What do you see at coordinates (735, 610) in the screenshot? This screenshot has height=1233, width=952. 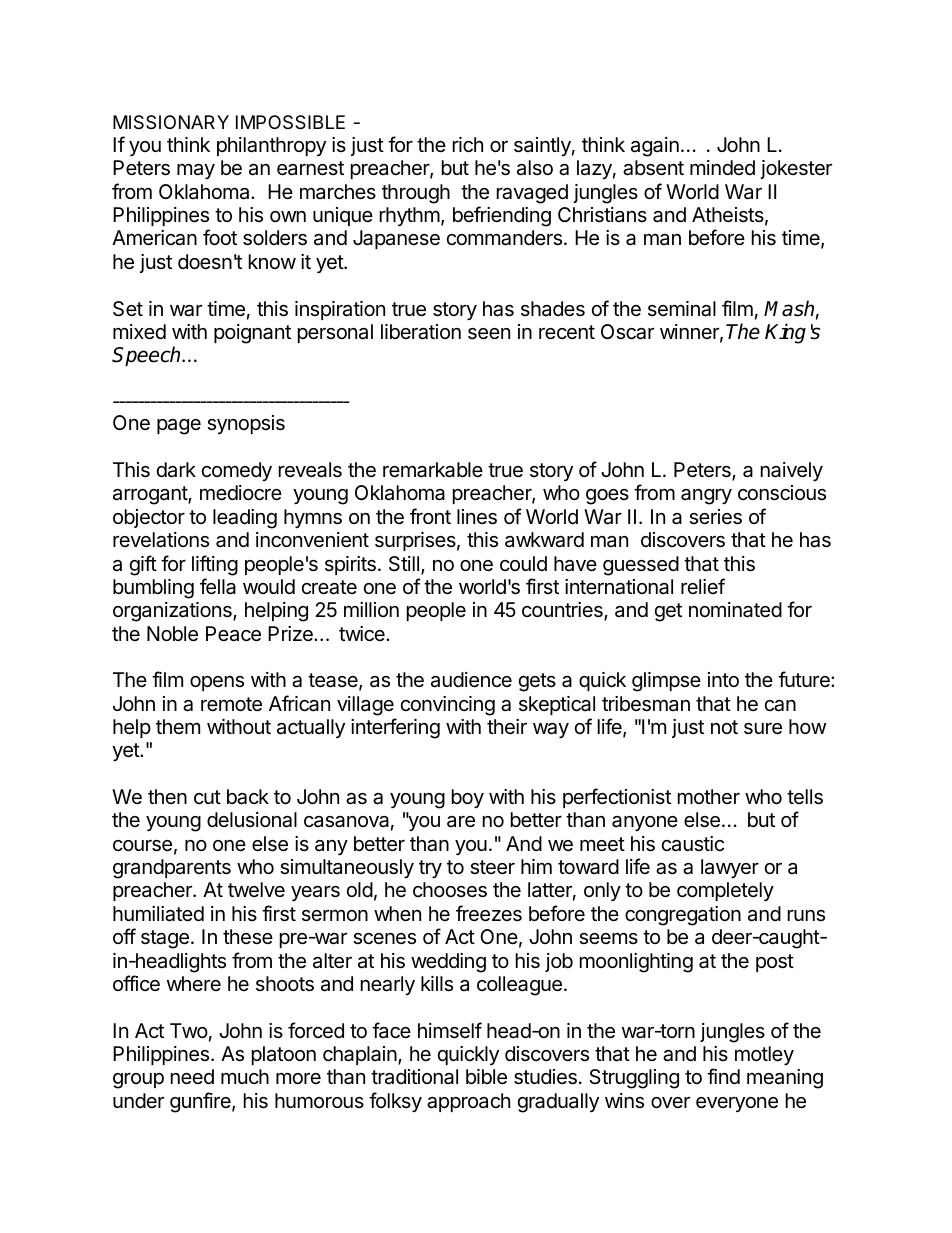 I see `nominated` at bounding box center [735, 610].
